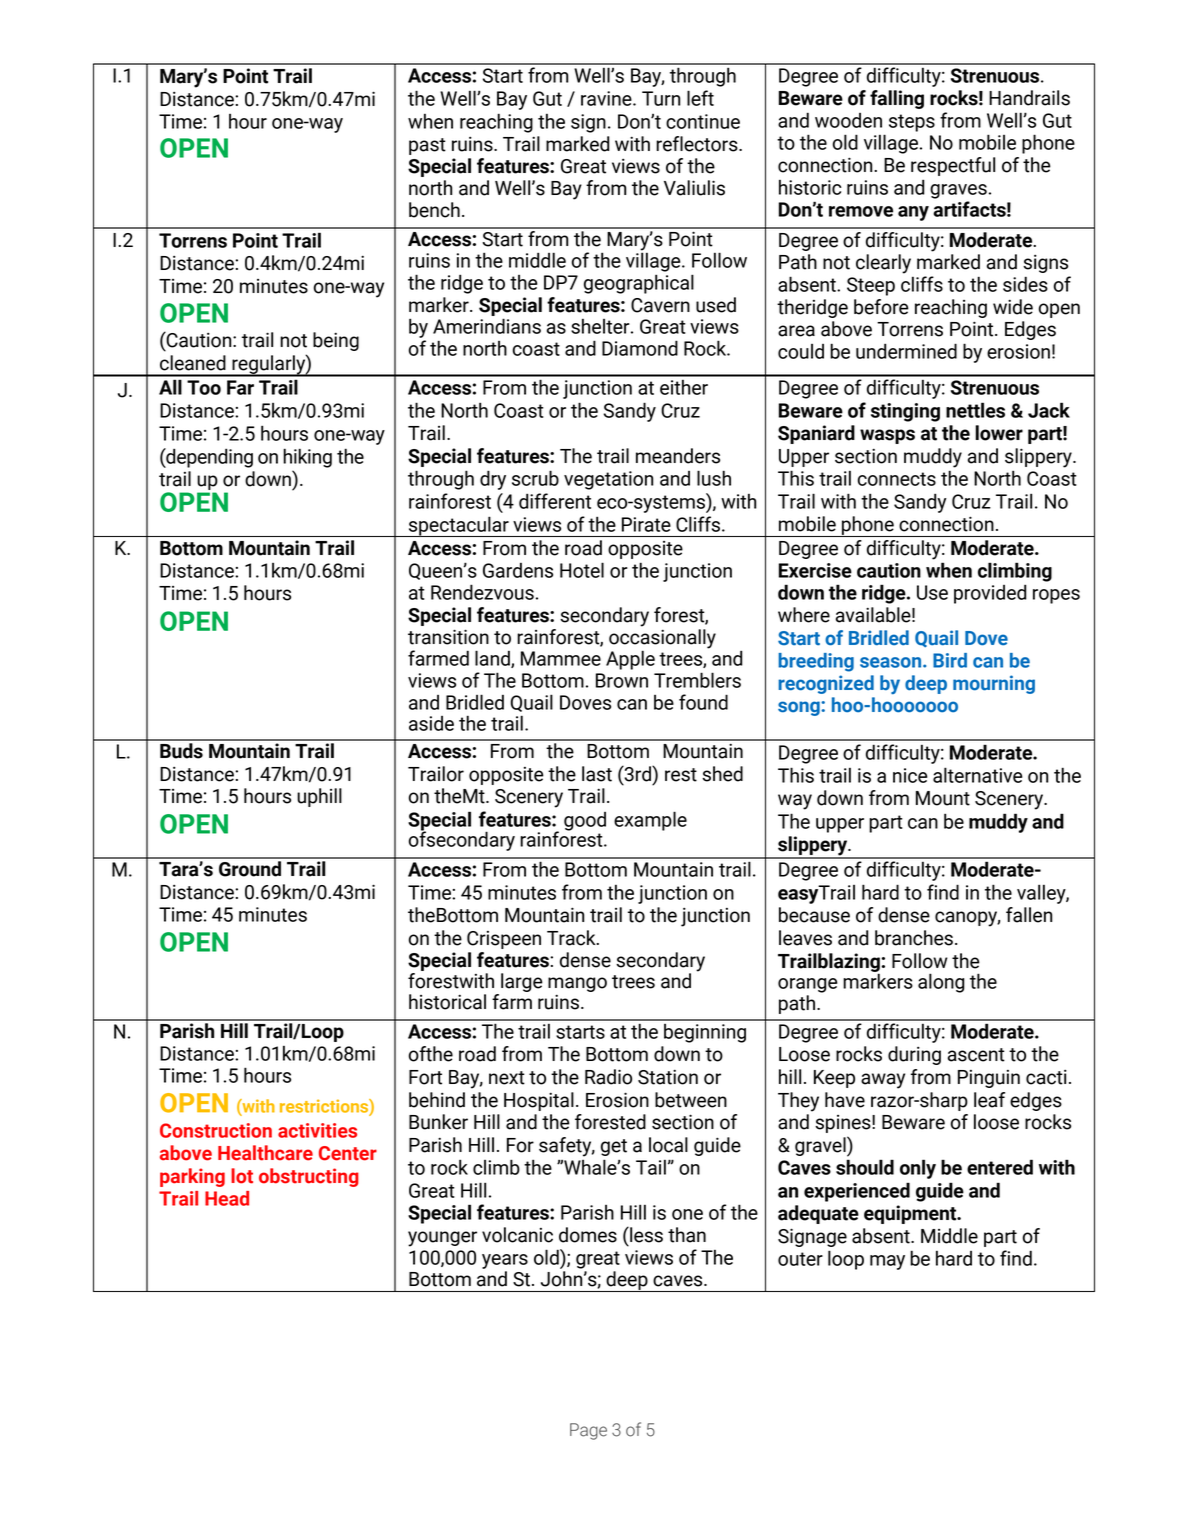 This screenshot has width=1185, height=1534. What do you see at coordinates (317, 1130) in the screenshot?
I see `activities` at bounding box center [317, 1130].
